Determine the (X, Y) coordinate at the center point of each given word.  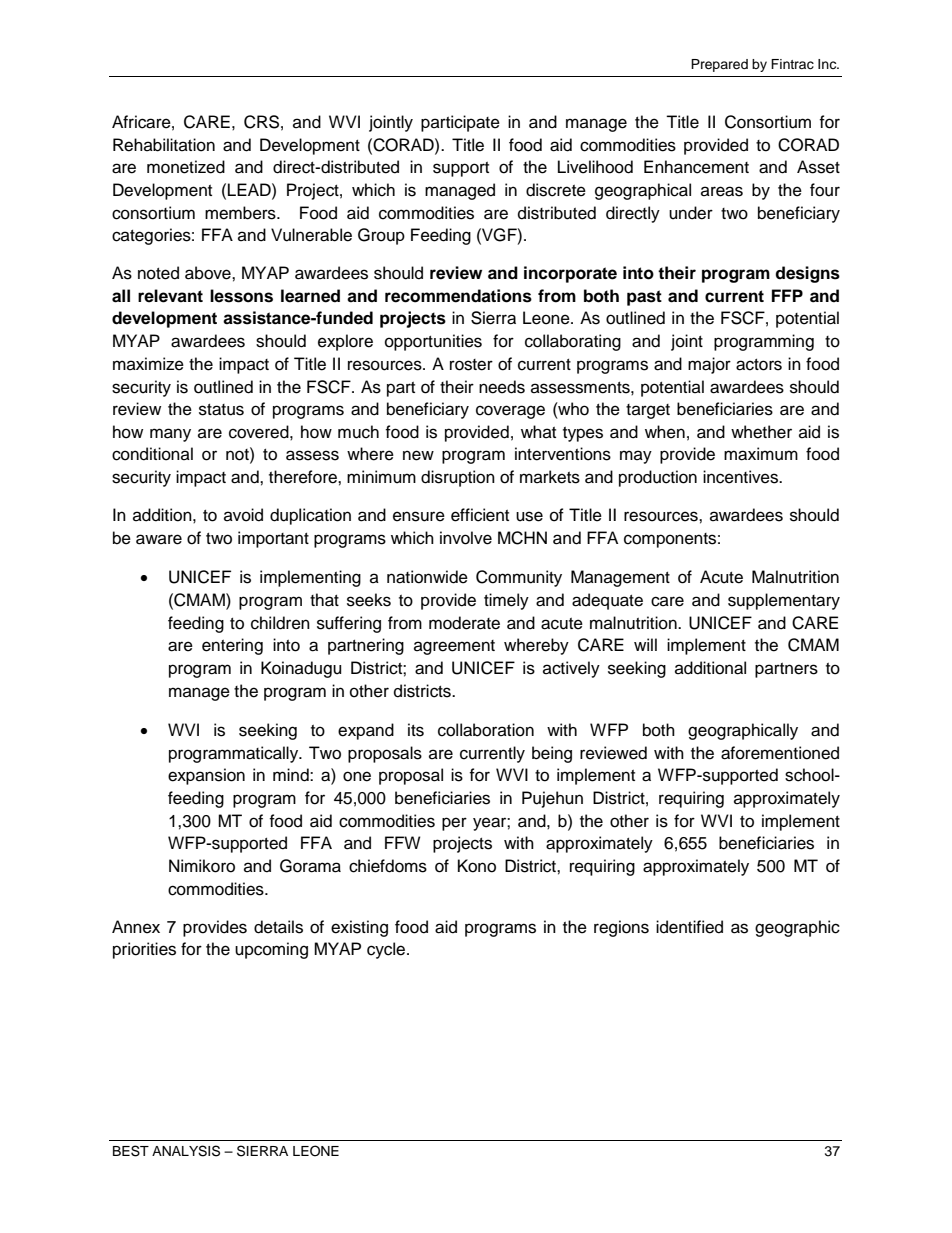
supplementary (784, 601)
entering (232, 646)
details (278, 927)
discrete (556, 190)
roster (471, 365)
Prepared (719, 65)
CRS (261, 122)
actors (759, 365)
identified (689, 927)
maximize (148, 364)
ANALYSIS (186, 1151)
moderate (464, 623)
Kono (477, 866)
